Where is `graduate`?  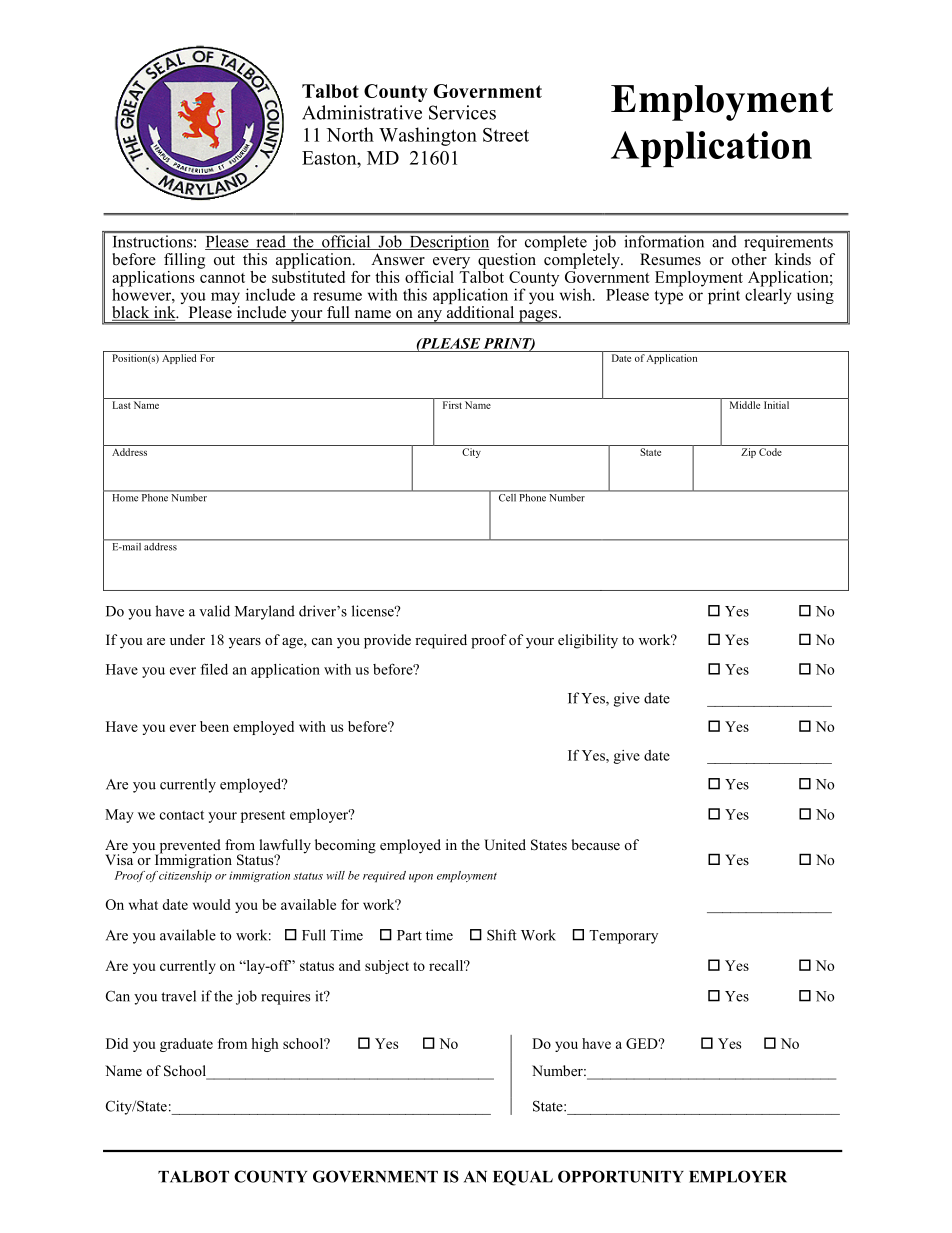
graduate is located at coordinates (186, 1045).
